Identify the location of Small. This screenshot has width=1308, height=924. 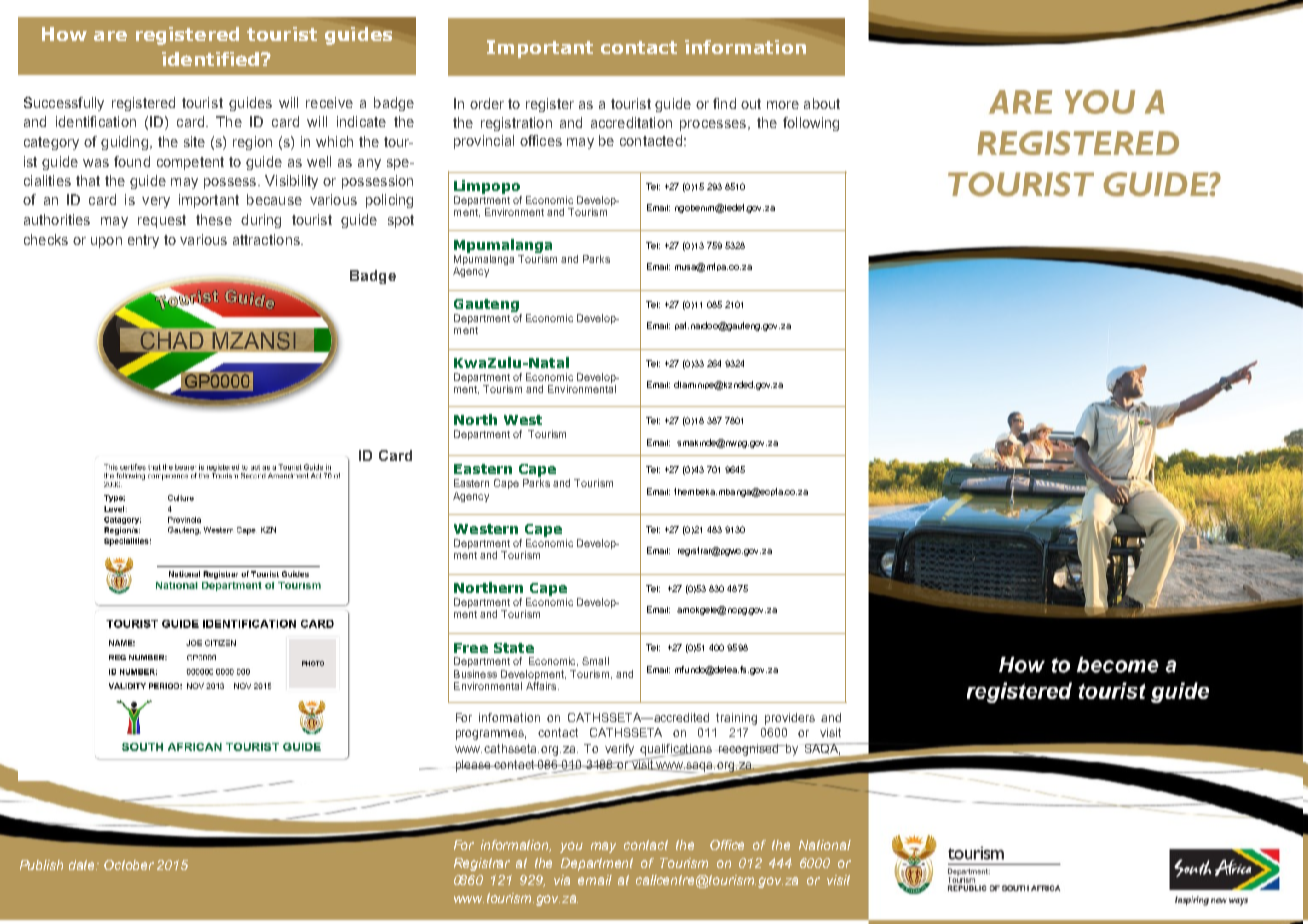
(595, 661).
